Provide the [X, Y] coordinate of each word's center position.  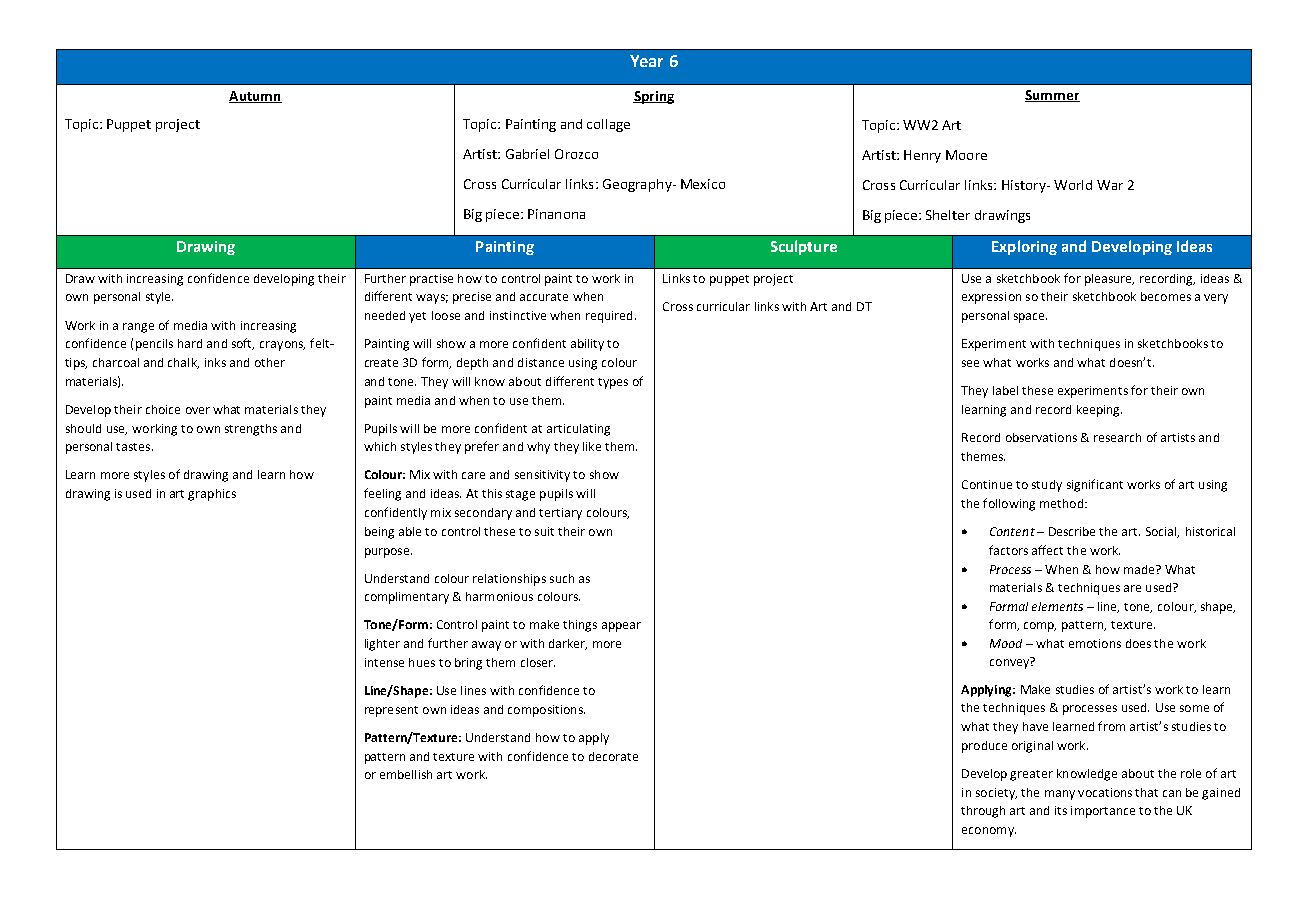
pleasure [1109, 280]
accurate [544, 297]
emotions [1095, 643]
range [138, 328]
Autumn [255, 97]
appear [621, 627]
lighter [382, 645]
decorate [613, 756]
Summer [1052, 96]
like [592, 446]
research [1117, 437]
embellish [406, 774]
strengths [251, 430]
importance [1103, 812]
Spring [653, 97]
